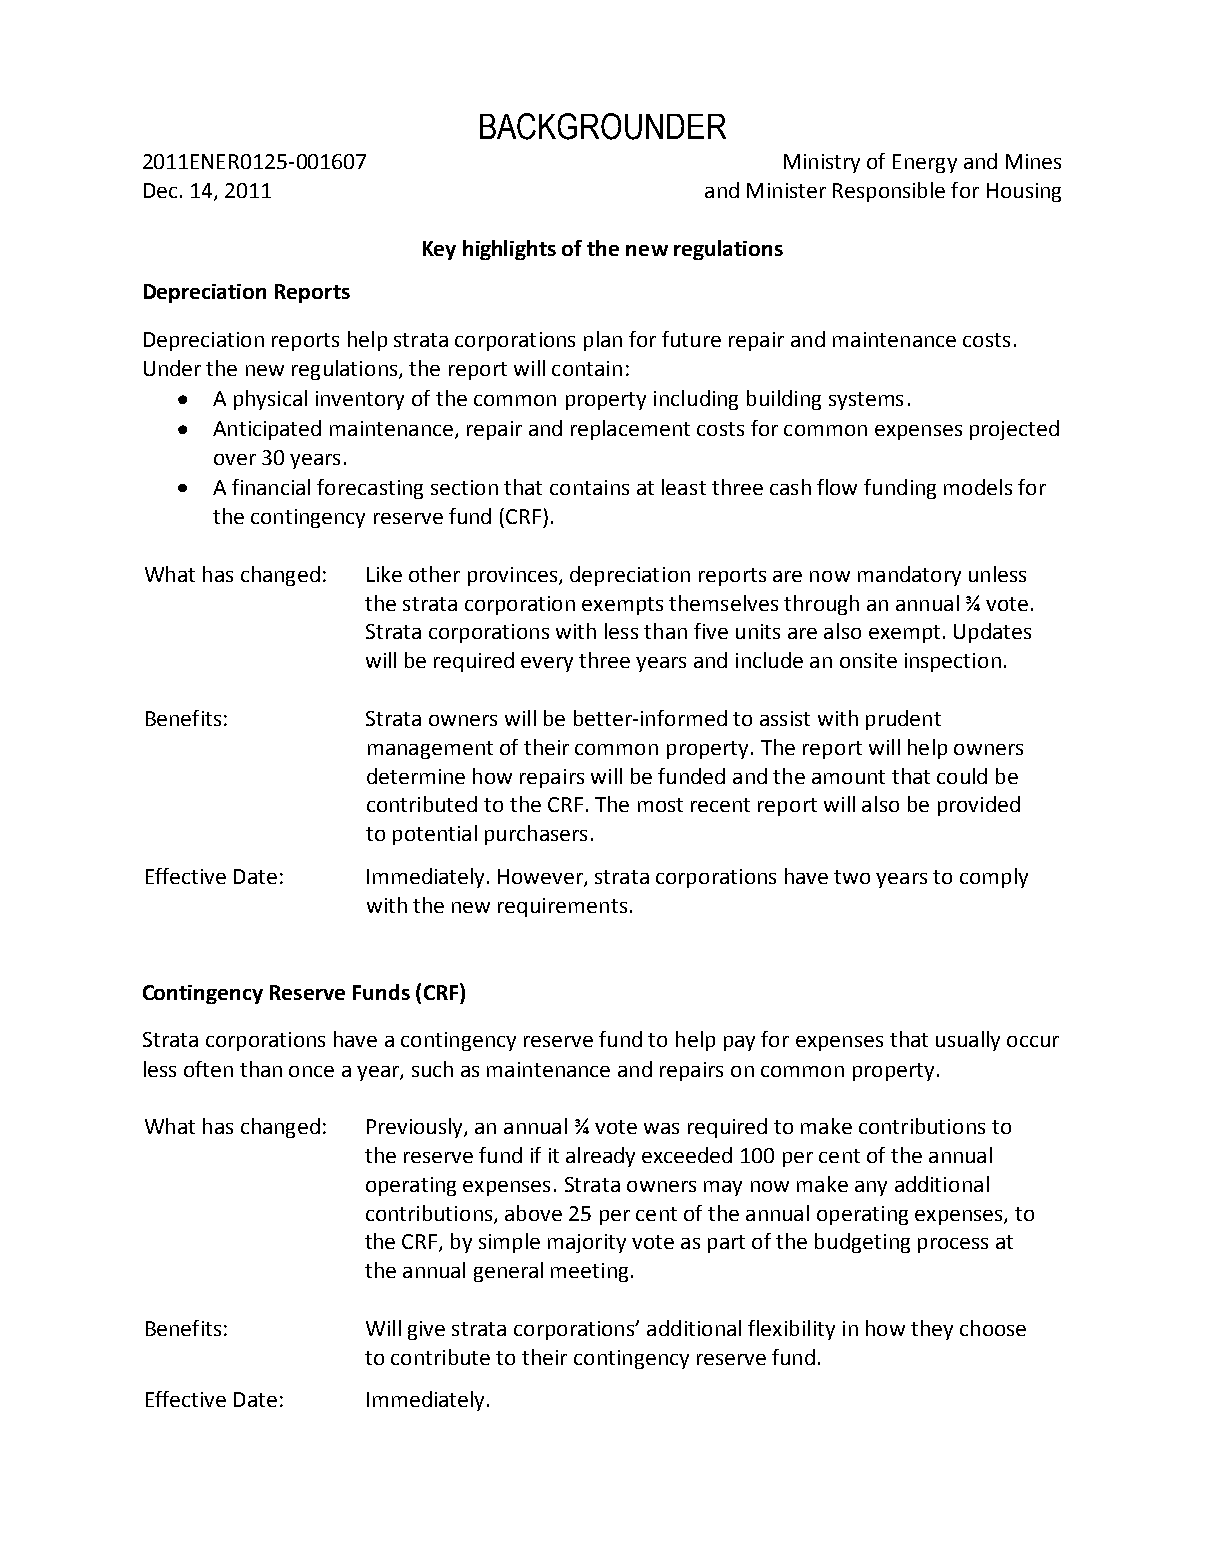 Image resolution: width=1205 pixels, height=1559 pixels. Describe the element at coordinates (562, 907) in the image. I see `requirements` at that location.
